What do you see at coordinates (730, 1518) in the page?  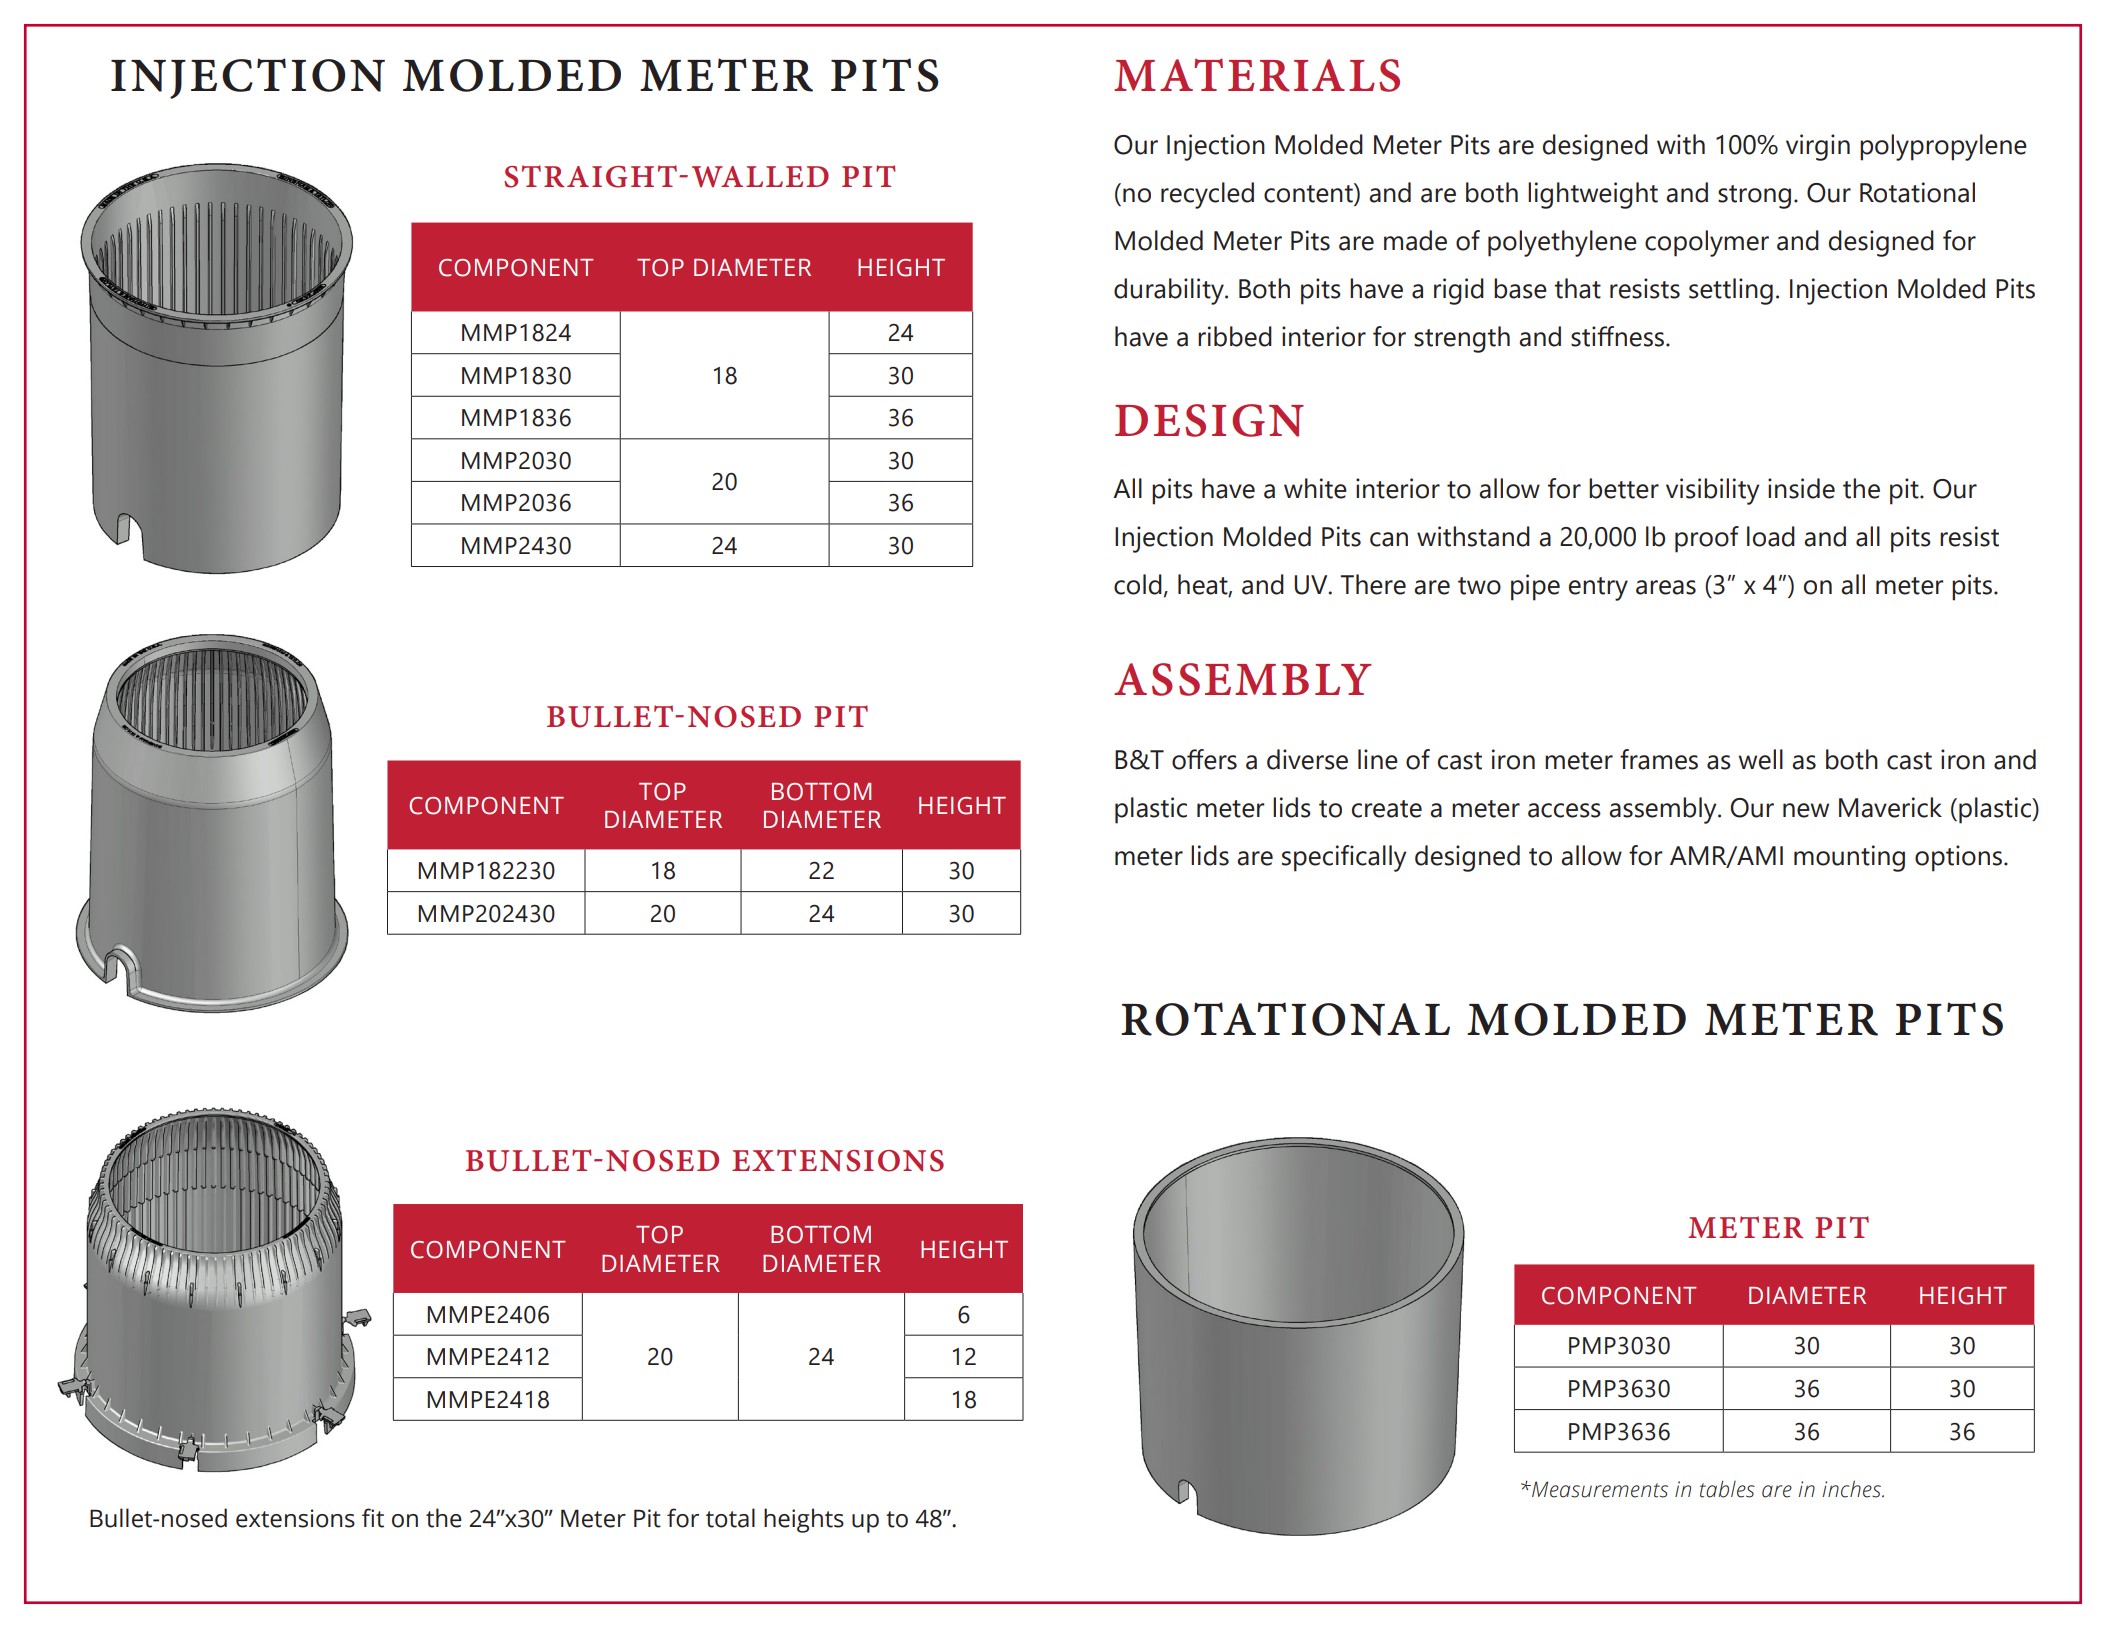 I see `total` at bounding box center [730, 1518].
